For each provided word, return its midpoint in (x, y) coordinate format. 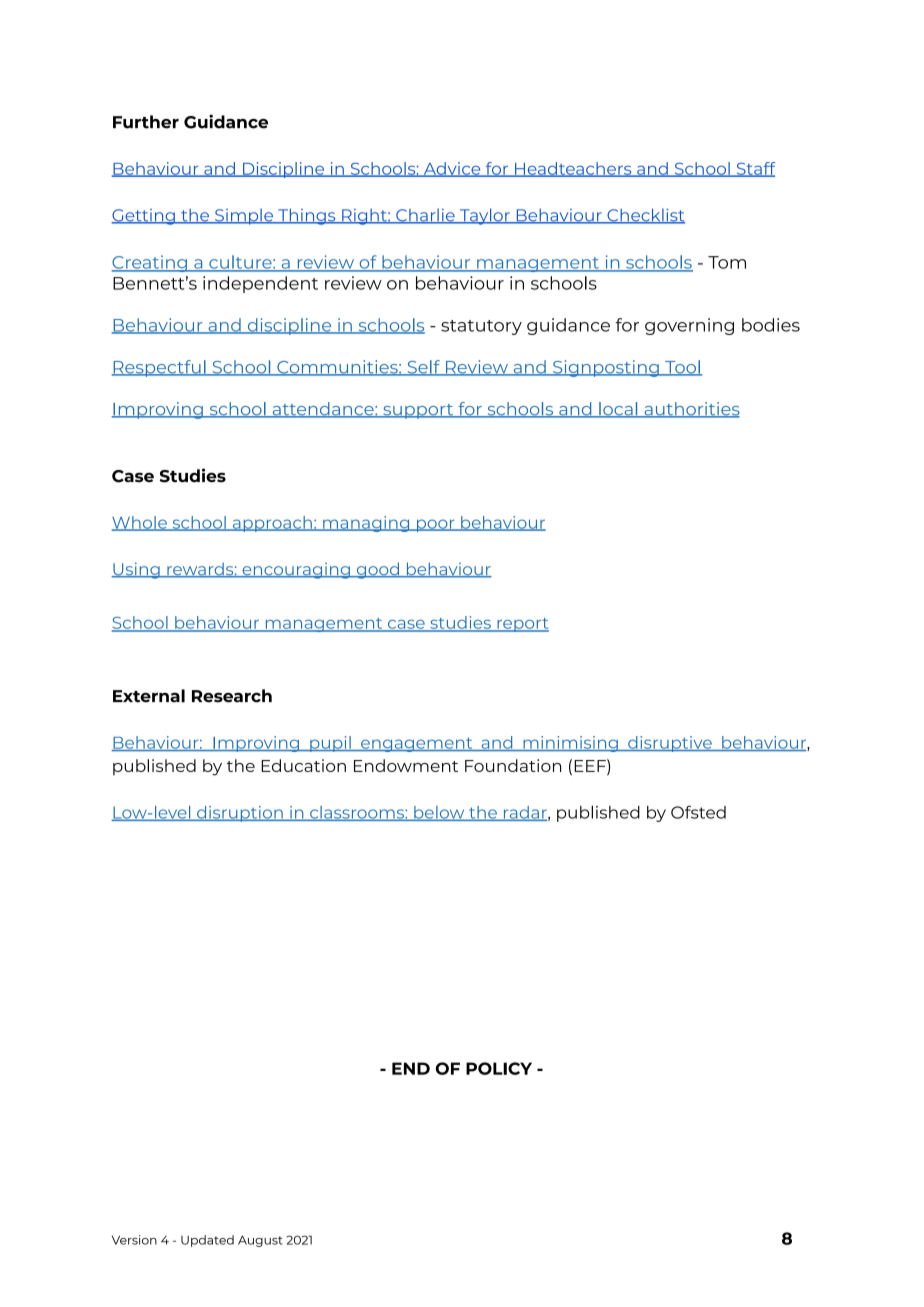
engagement (417, 745)
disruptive (670, 744)
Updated (207, 1241)
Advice (452, 169)
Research (232, 696)
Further (146, 122)
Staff (754, 169)
